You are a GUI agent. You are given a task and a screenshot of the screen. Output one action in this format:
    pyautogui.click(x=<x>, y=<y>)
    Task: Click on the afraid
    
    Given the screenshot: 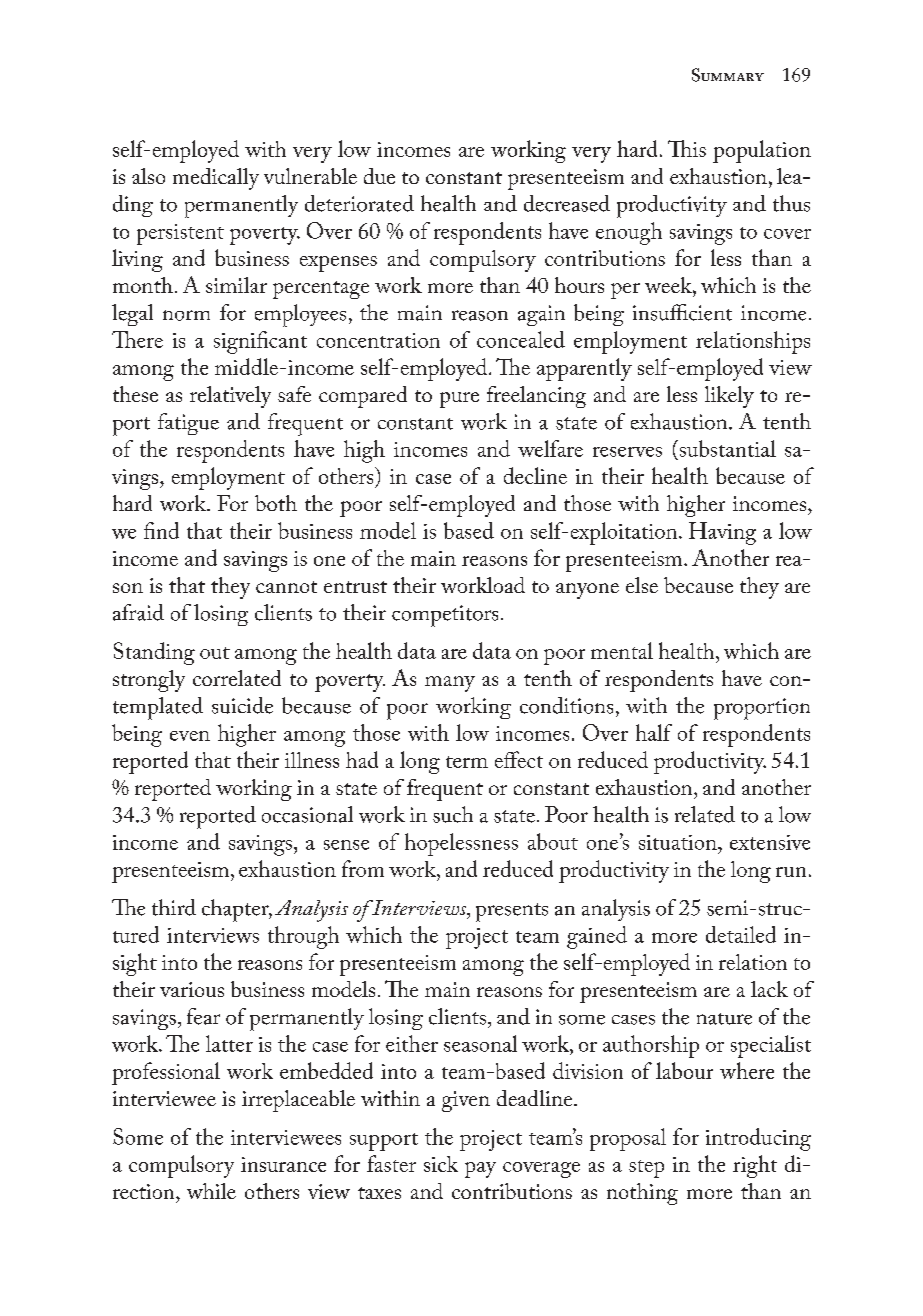 What is the action you would take?
    pyautogui.click(x=138, y=612)
